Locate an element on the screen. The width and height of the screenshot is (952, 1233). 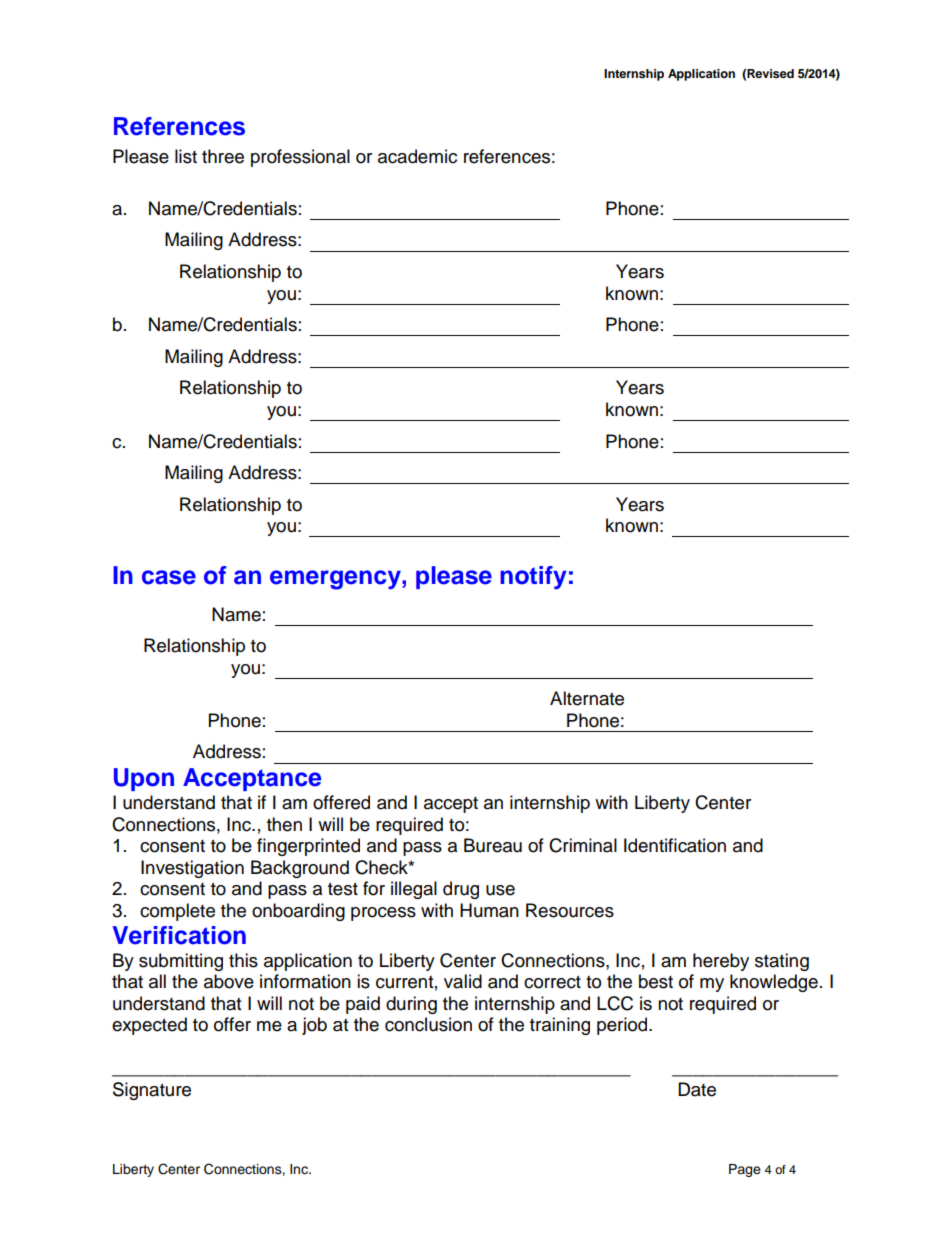
professional is located at coordinates (300, 158).
